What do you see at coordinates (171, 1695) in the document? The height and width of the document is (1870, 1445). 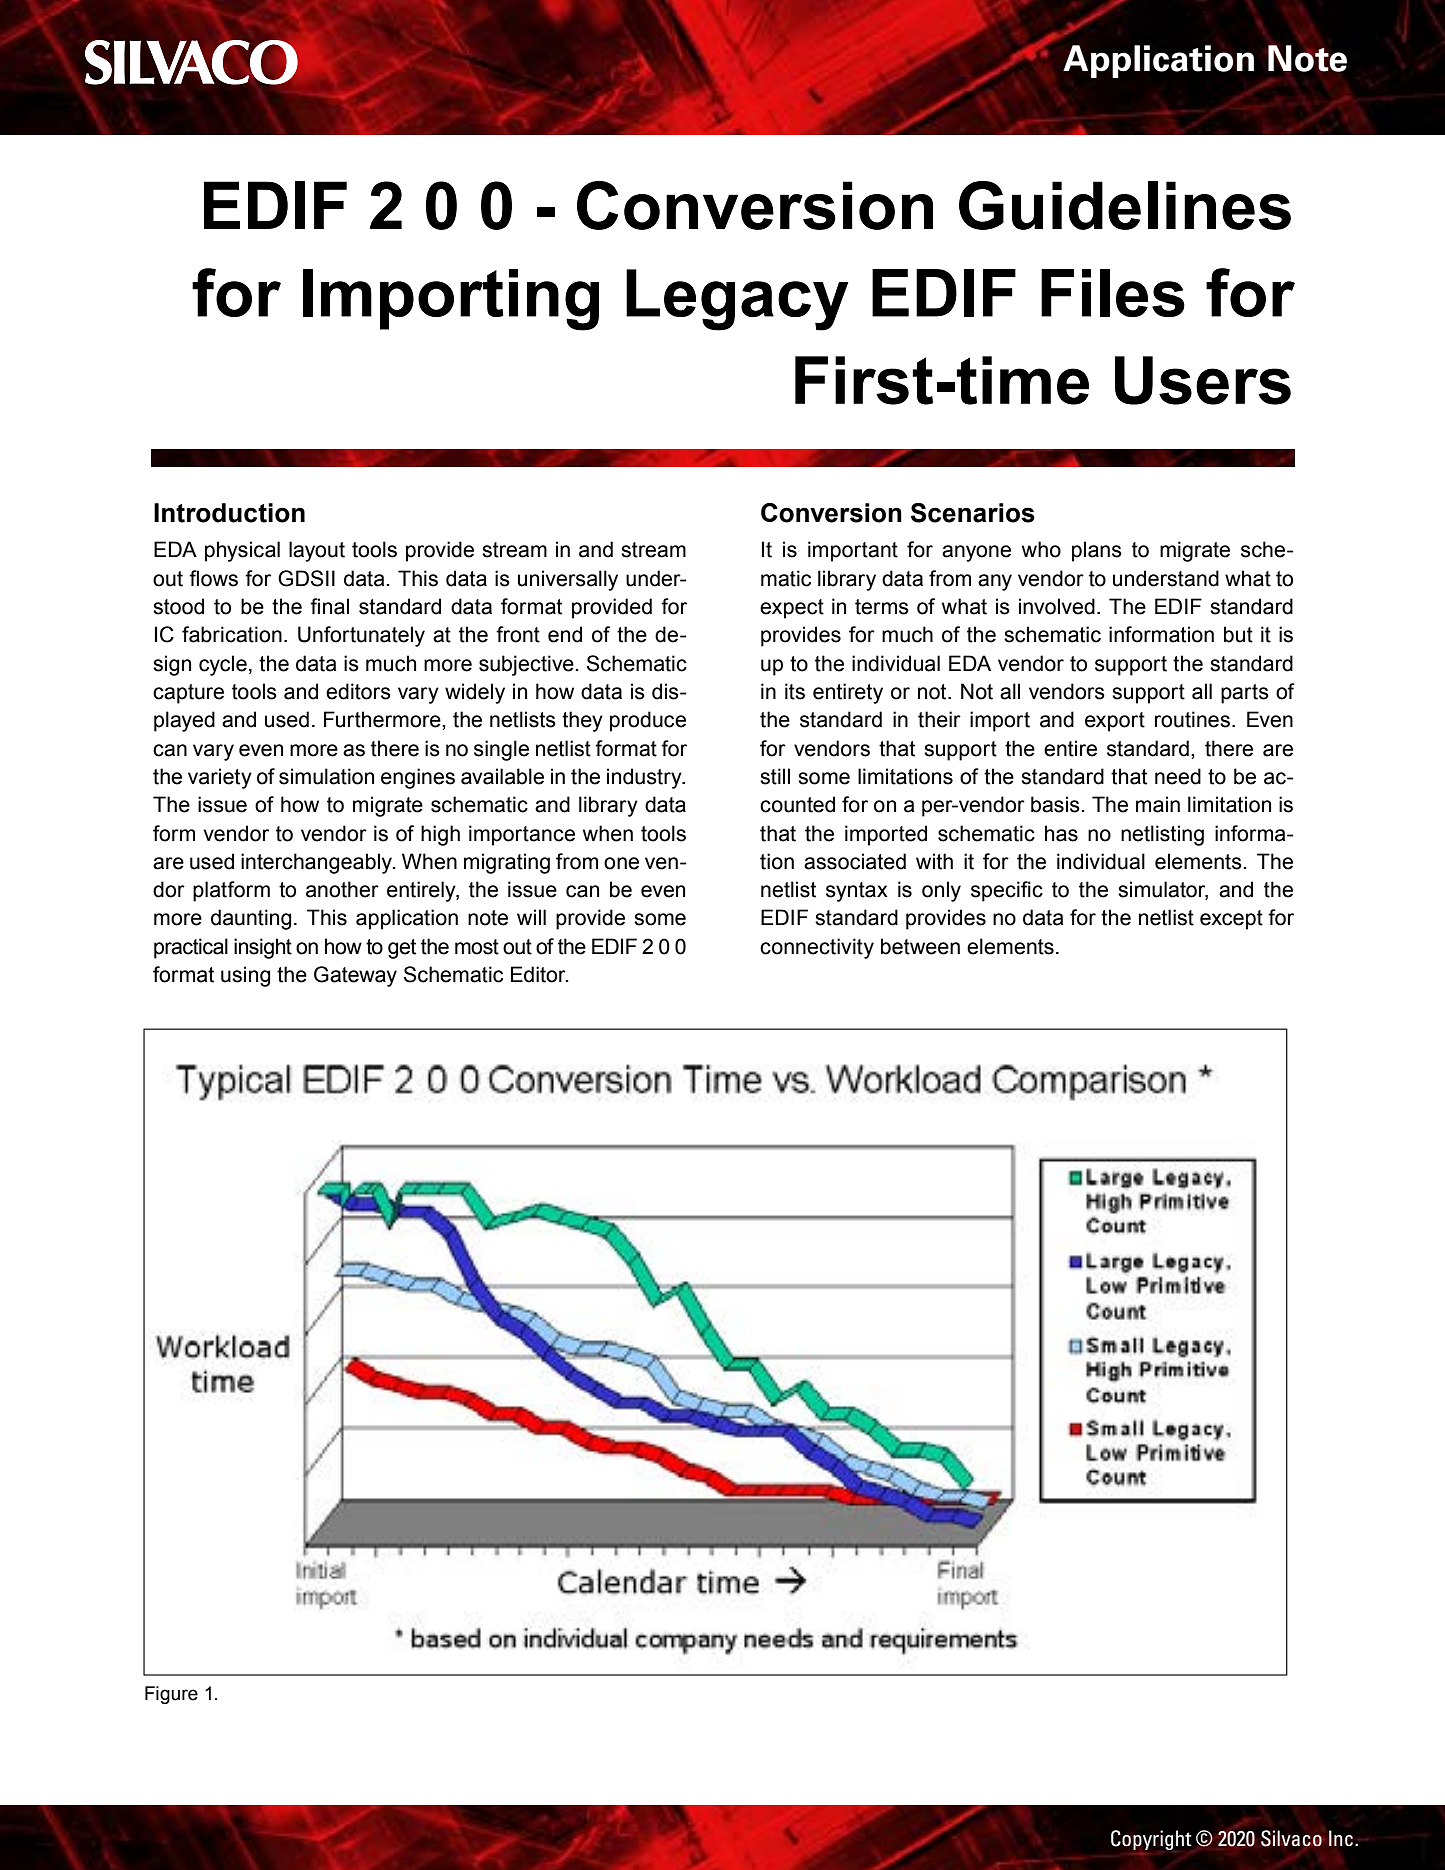 I see `Figure` at bounding box center [171, 1695].
